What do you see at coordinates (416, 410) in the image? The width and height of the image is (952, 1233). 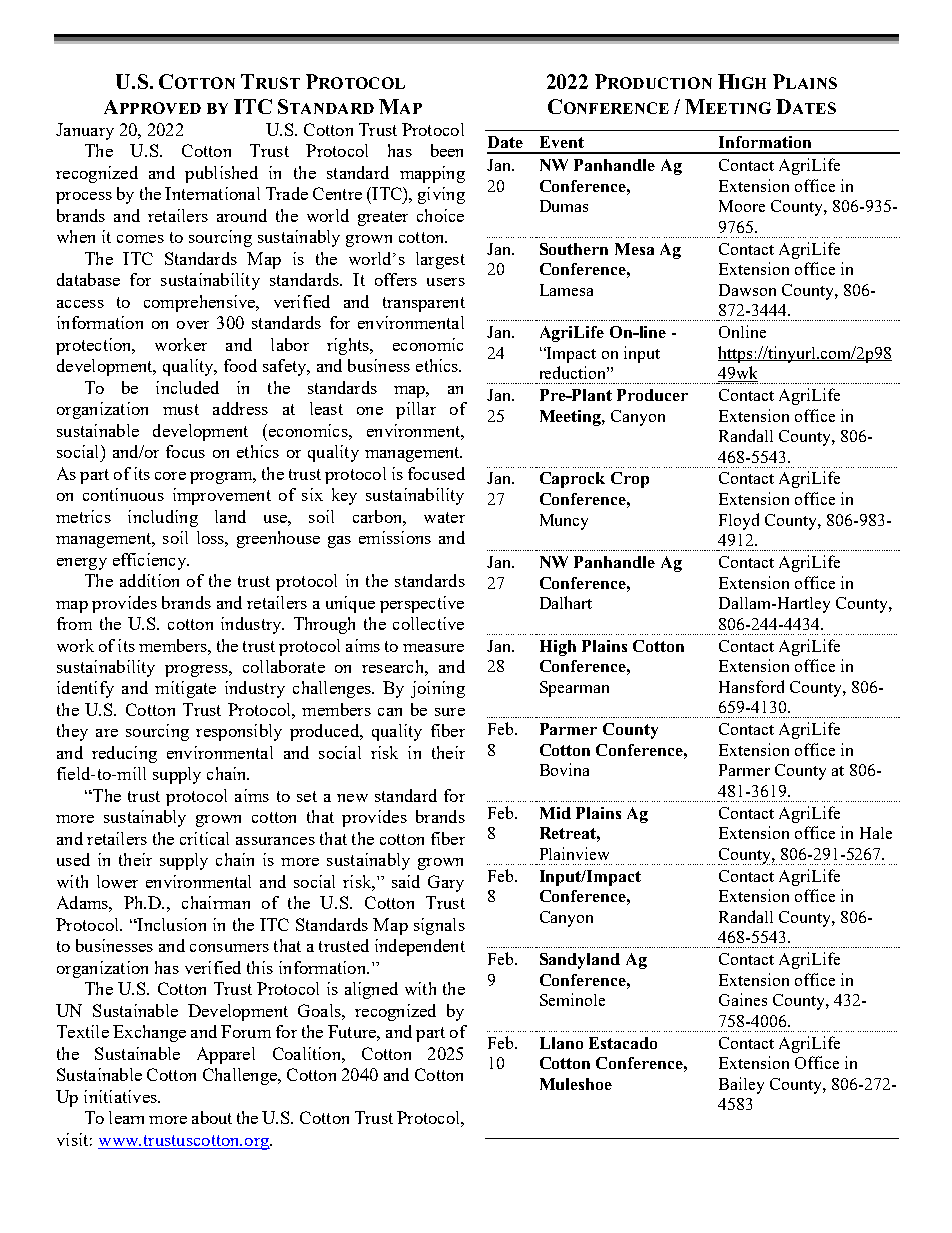 I see `pillar` at bounding box center [416, 410].
